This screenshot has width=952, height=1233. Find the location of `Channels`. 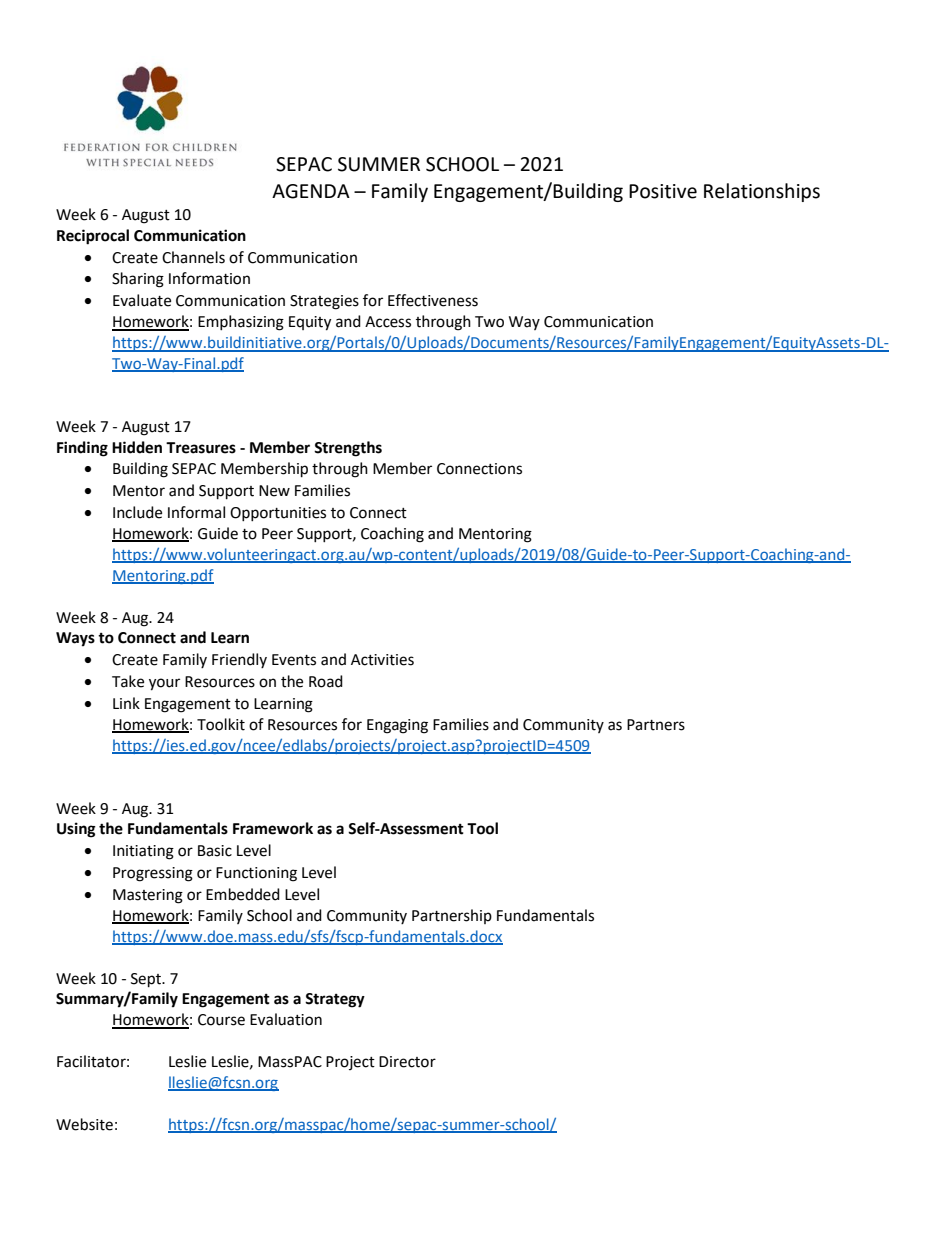

Channels is located at coordinates (193, 257).
